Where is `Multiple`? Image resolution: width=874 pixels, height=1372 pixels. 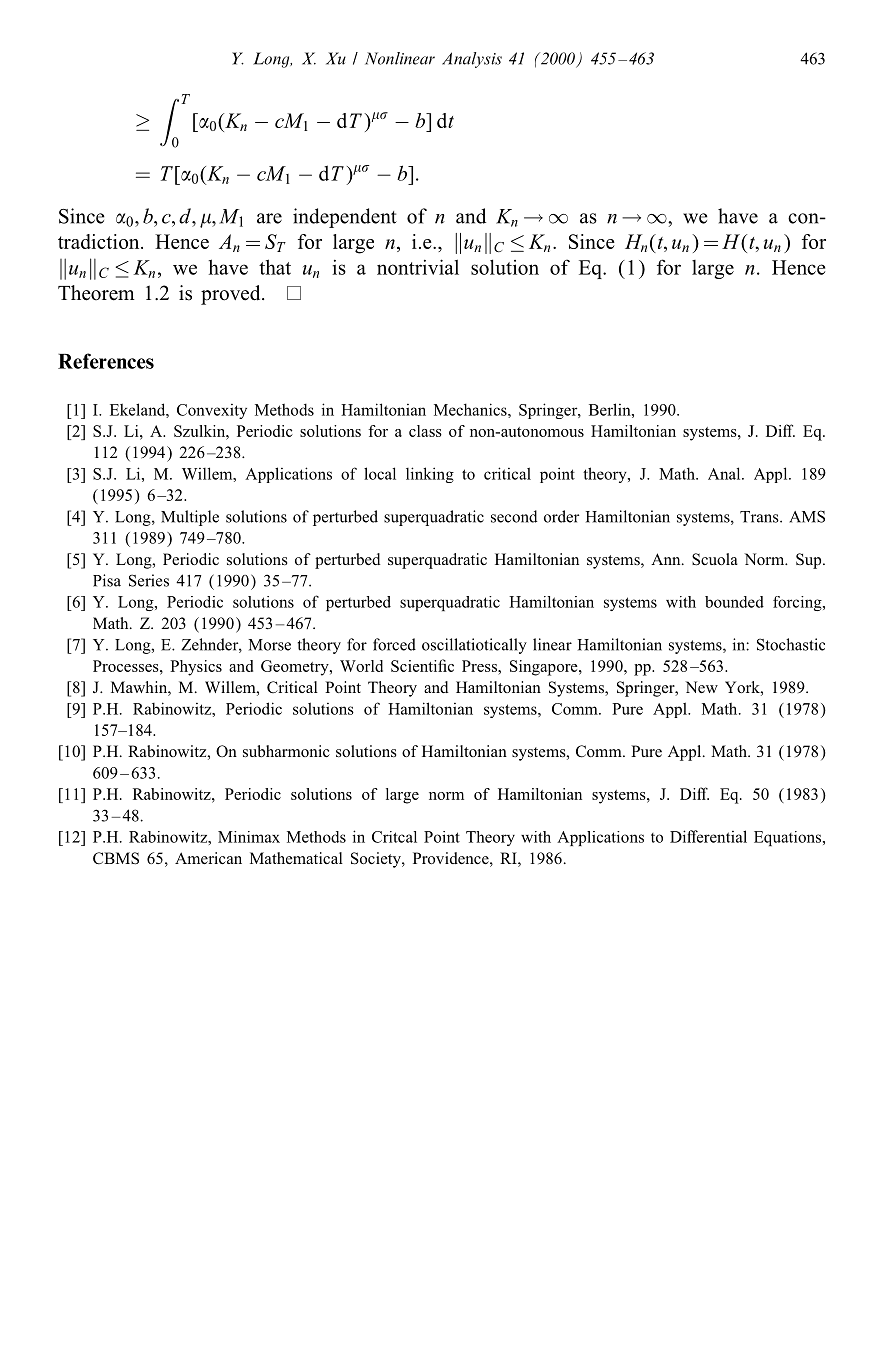 Multiple is located at coordinates (190, 518).
